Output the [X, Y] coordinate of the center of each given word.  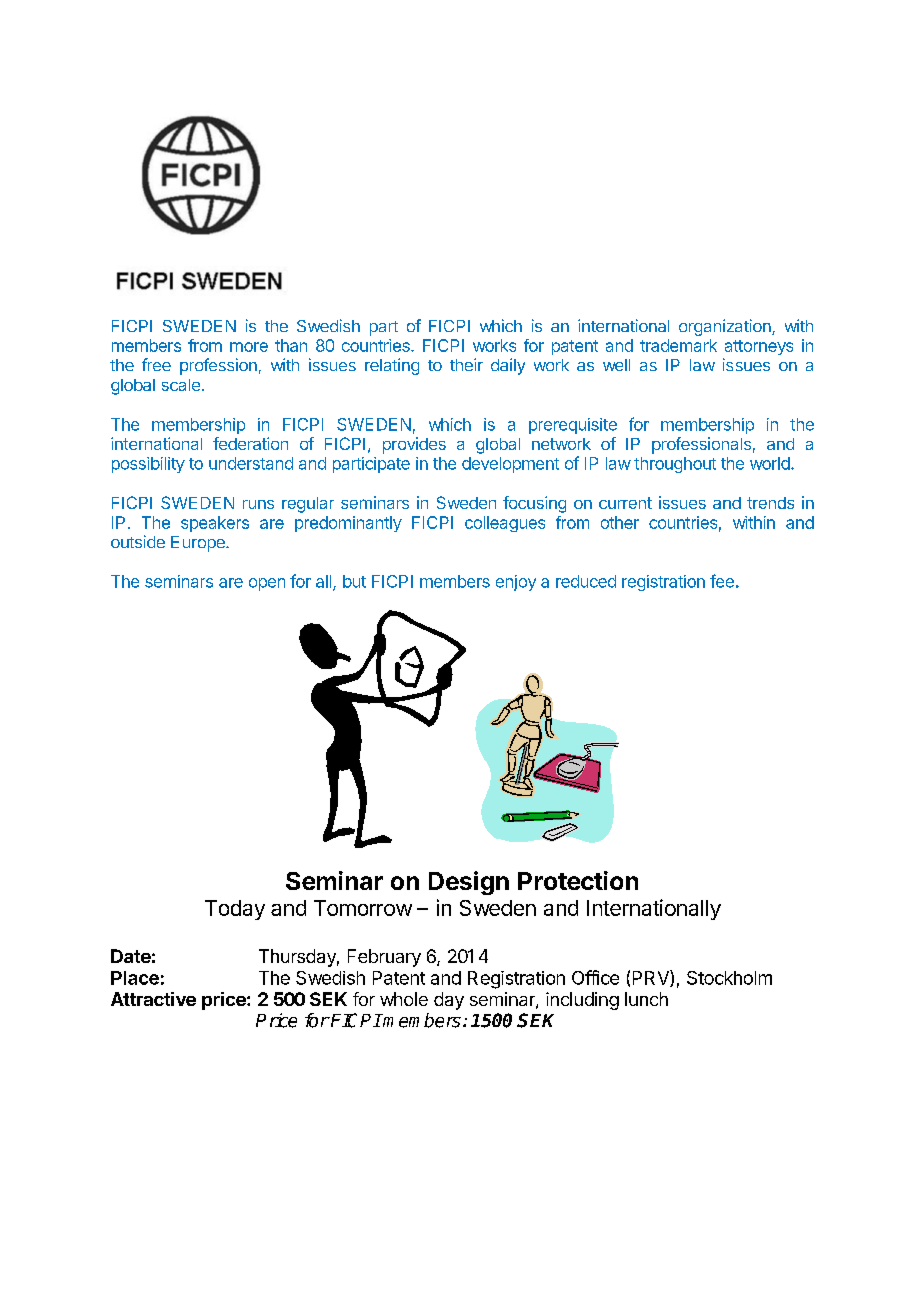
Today [235, 910]
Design [469, 883]
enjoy [516, 583]
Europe [199, 544]
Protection [578, 880]
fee [722, 581]
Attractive [153, 999]
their [466, 364]
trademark [678, 345]
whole [404, 999]
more [249, 347]
